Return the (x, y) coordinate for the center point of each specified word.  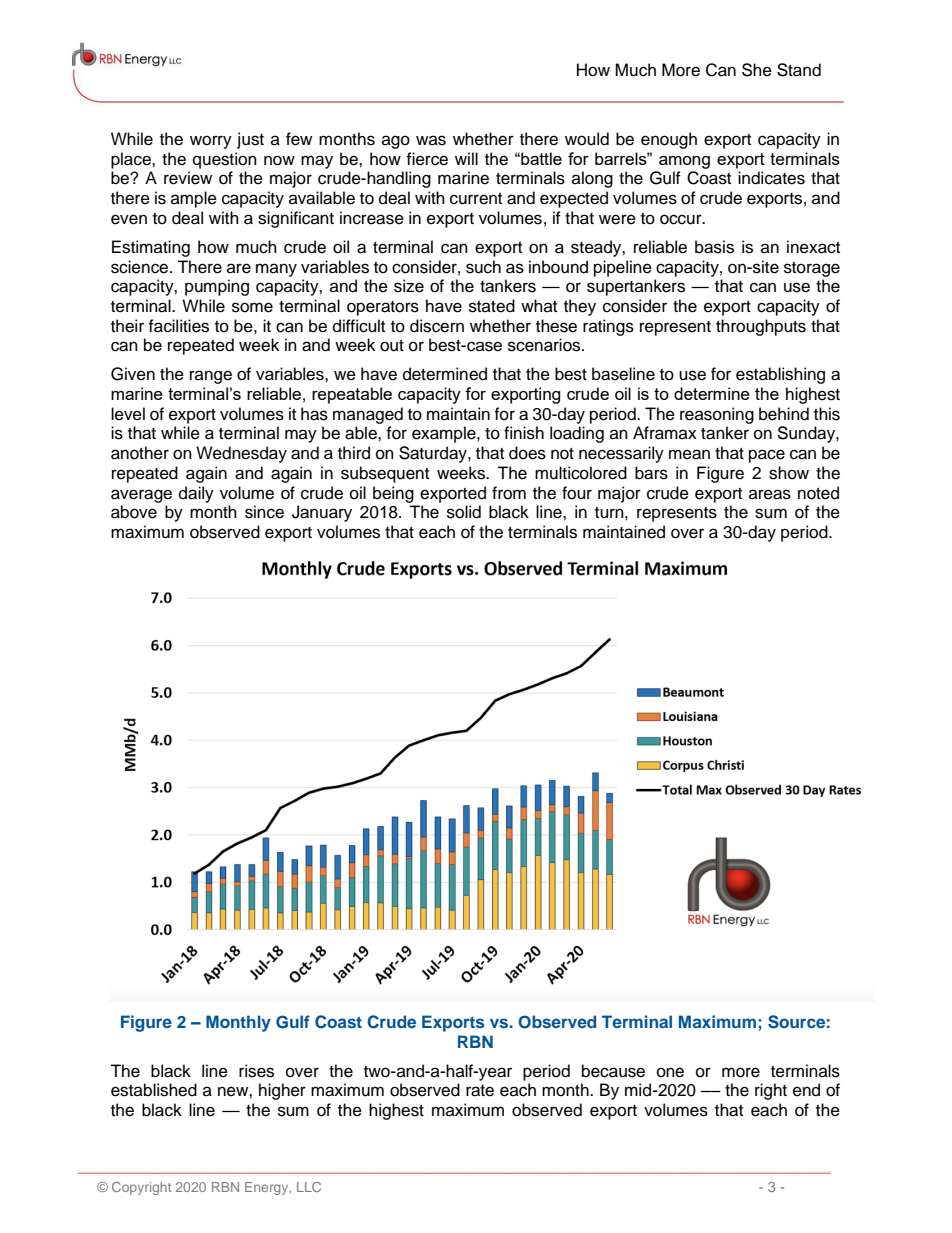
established (154, 1090)
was (431, 140)
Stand (799, 70)
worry (211, 142)
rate (480, 1091)
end (806, 1090)
